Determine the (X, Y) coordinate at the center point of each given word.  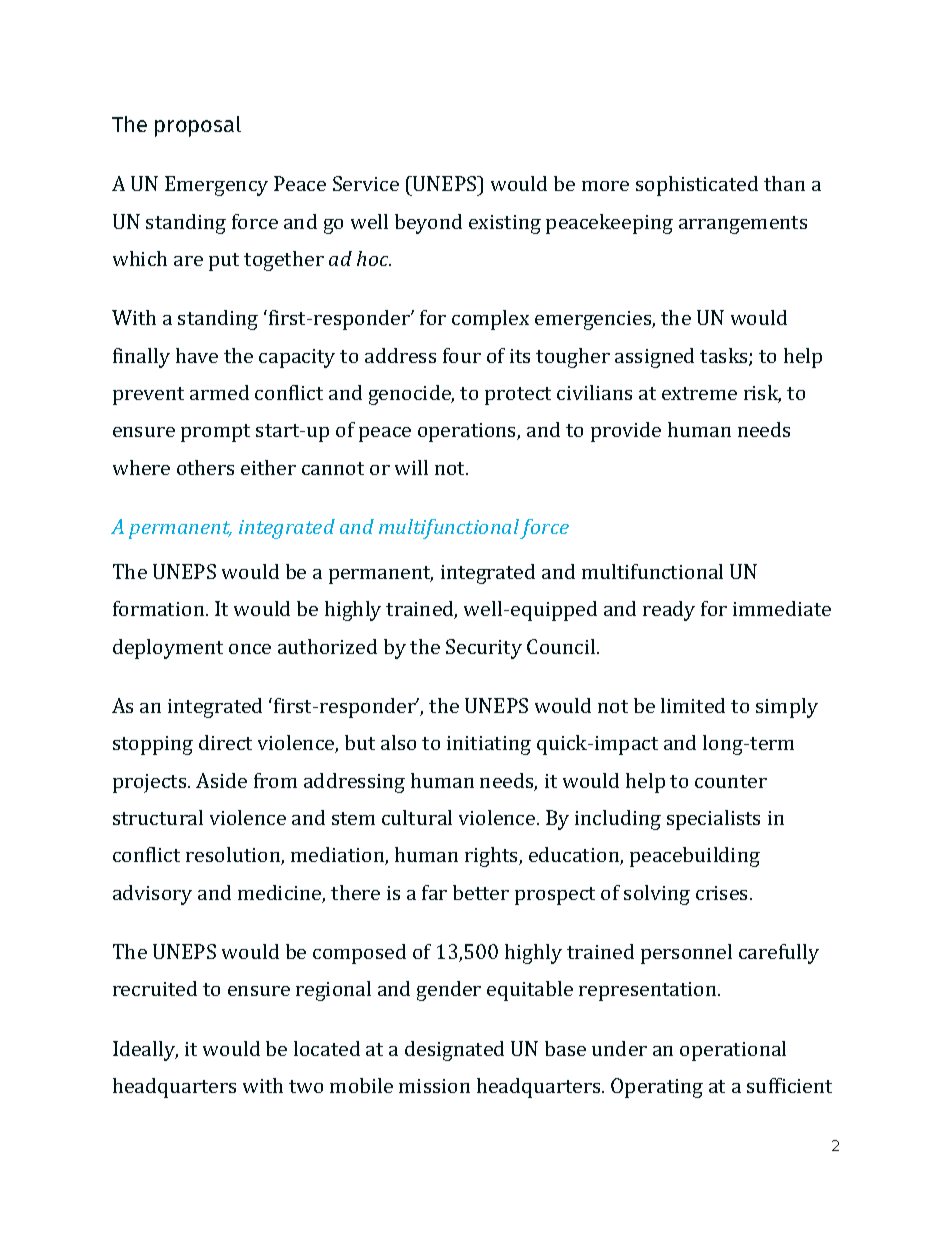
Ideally (145, 1051)
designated (454, 1051)
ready (669, 611)
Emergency (216, 186)
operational (733, 1051)
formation (160, 608)
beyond (428, 224)
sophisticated (697, 186)
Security (484, 649)
